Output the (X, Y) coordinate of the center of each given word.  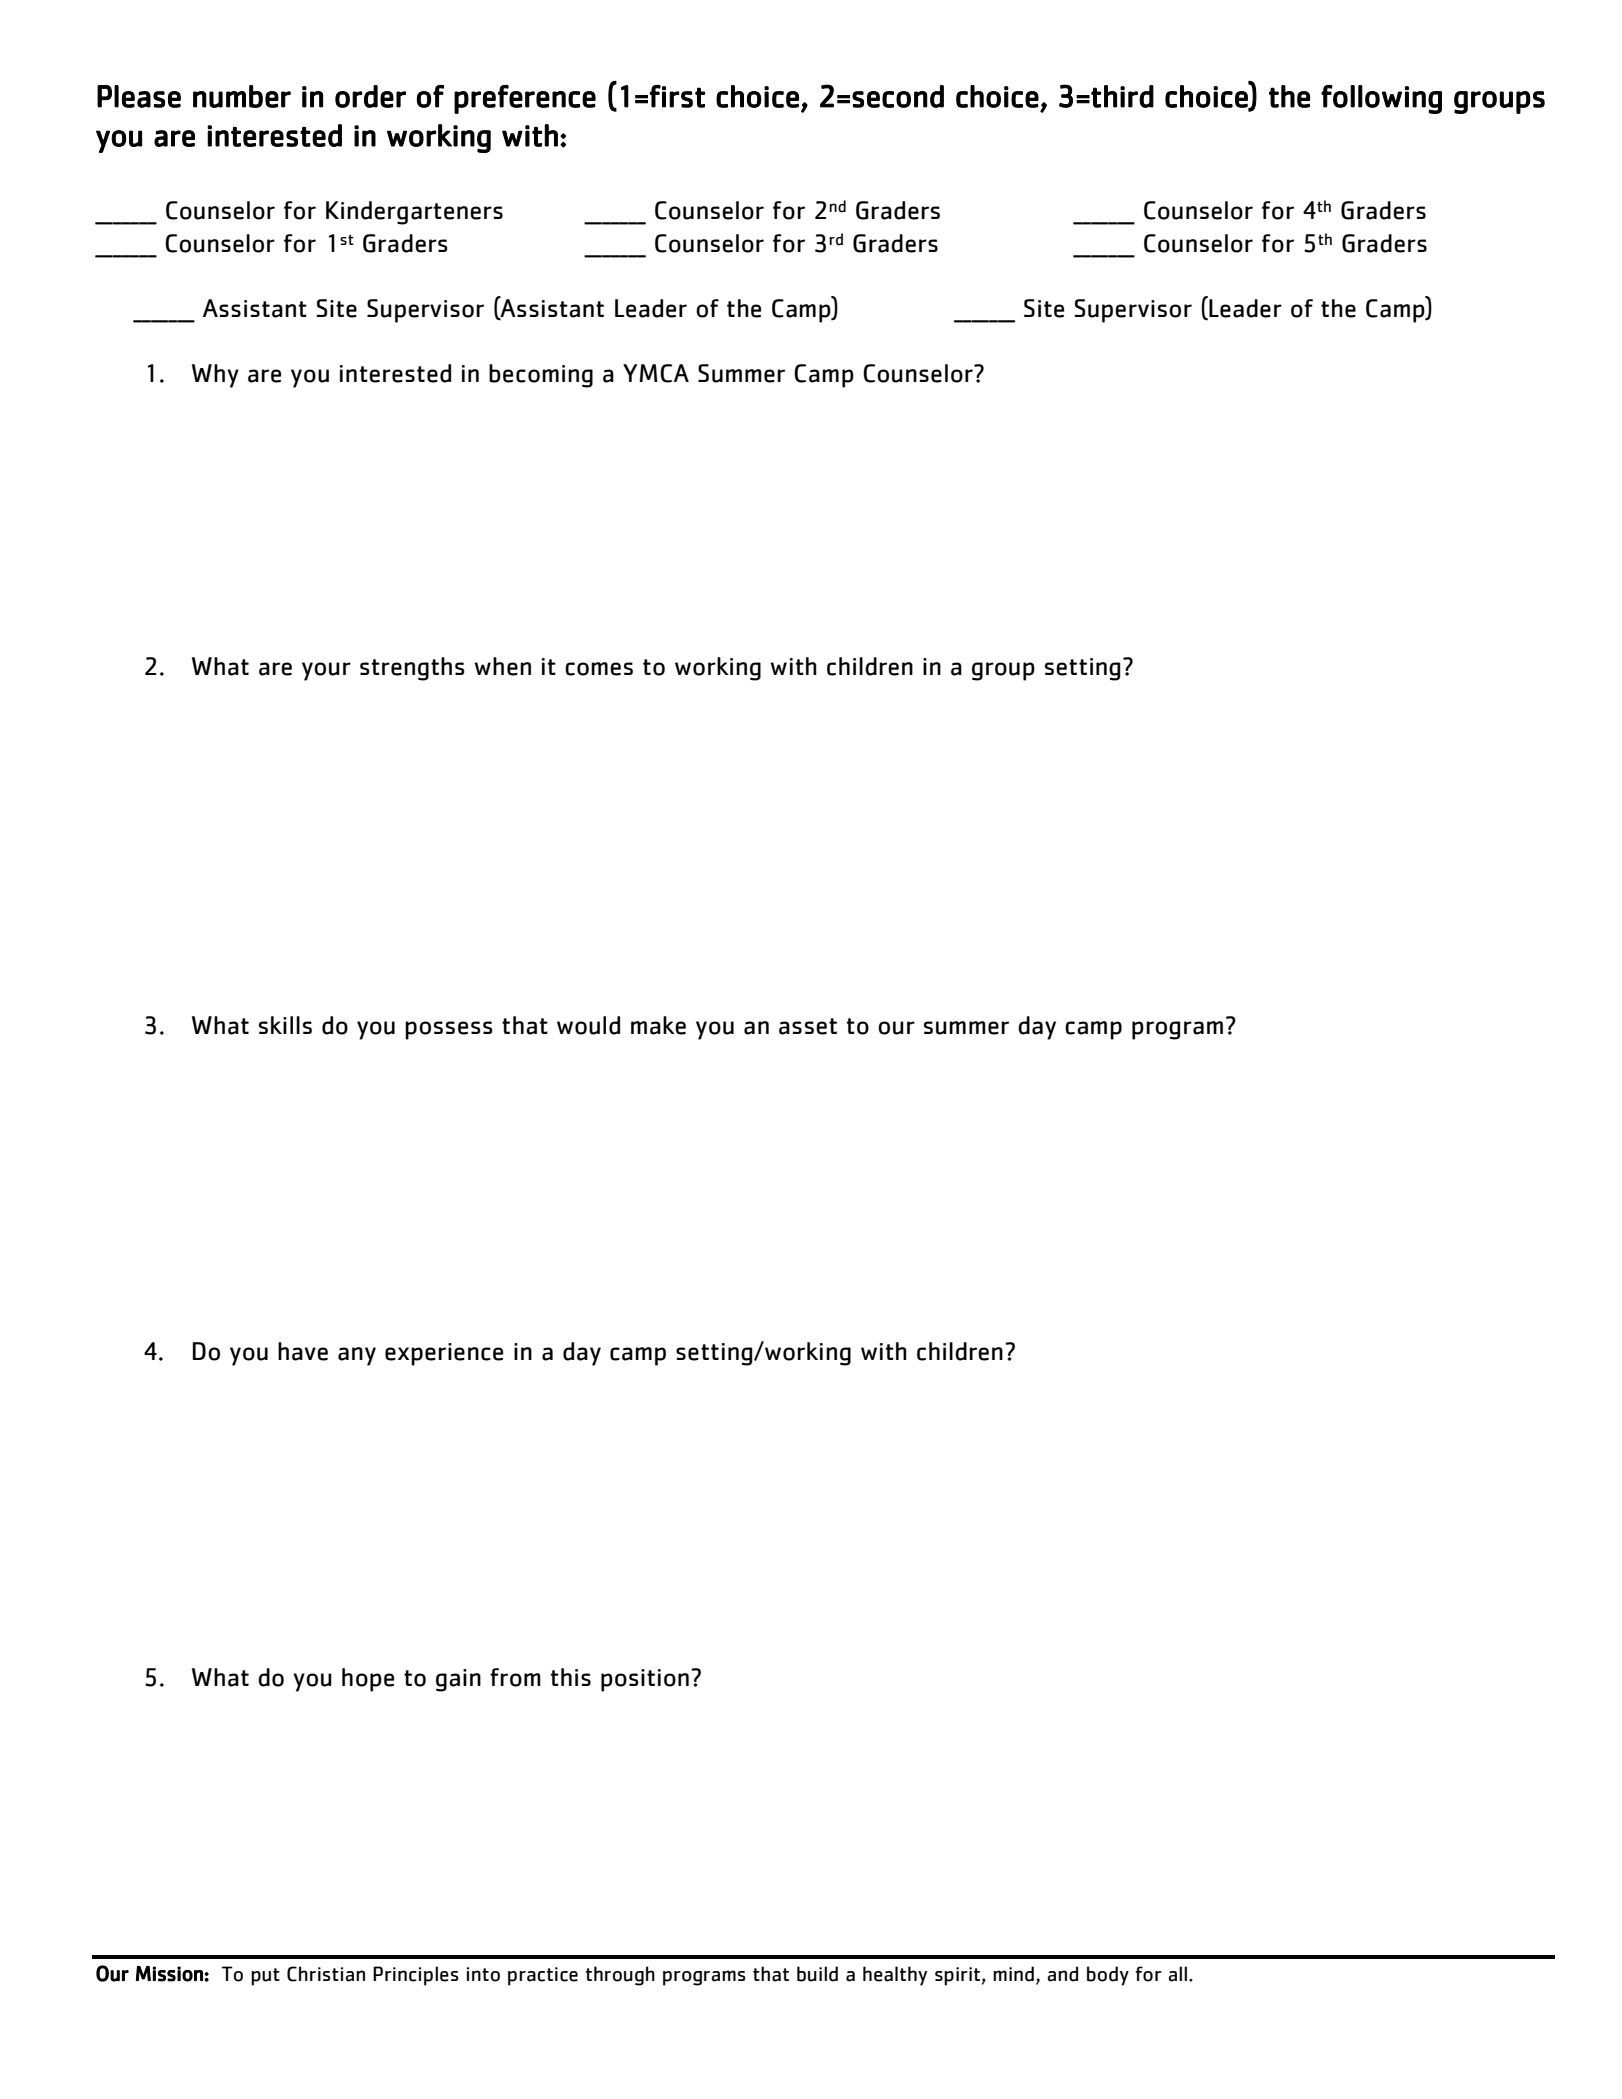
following (1381, 99)
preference (525, 99)
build (817, 1974)
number (242, 96)
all (1177, 1974)
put (265, 1977)
